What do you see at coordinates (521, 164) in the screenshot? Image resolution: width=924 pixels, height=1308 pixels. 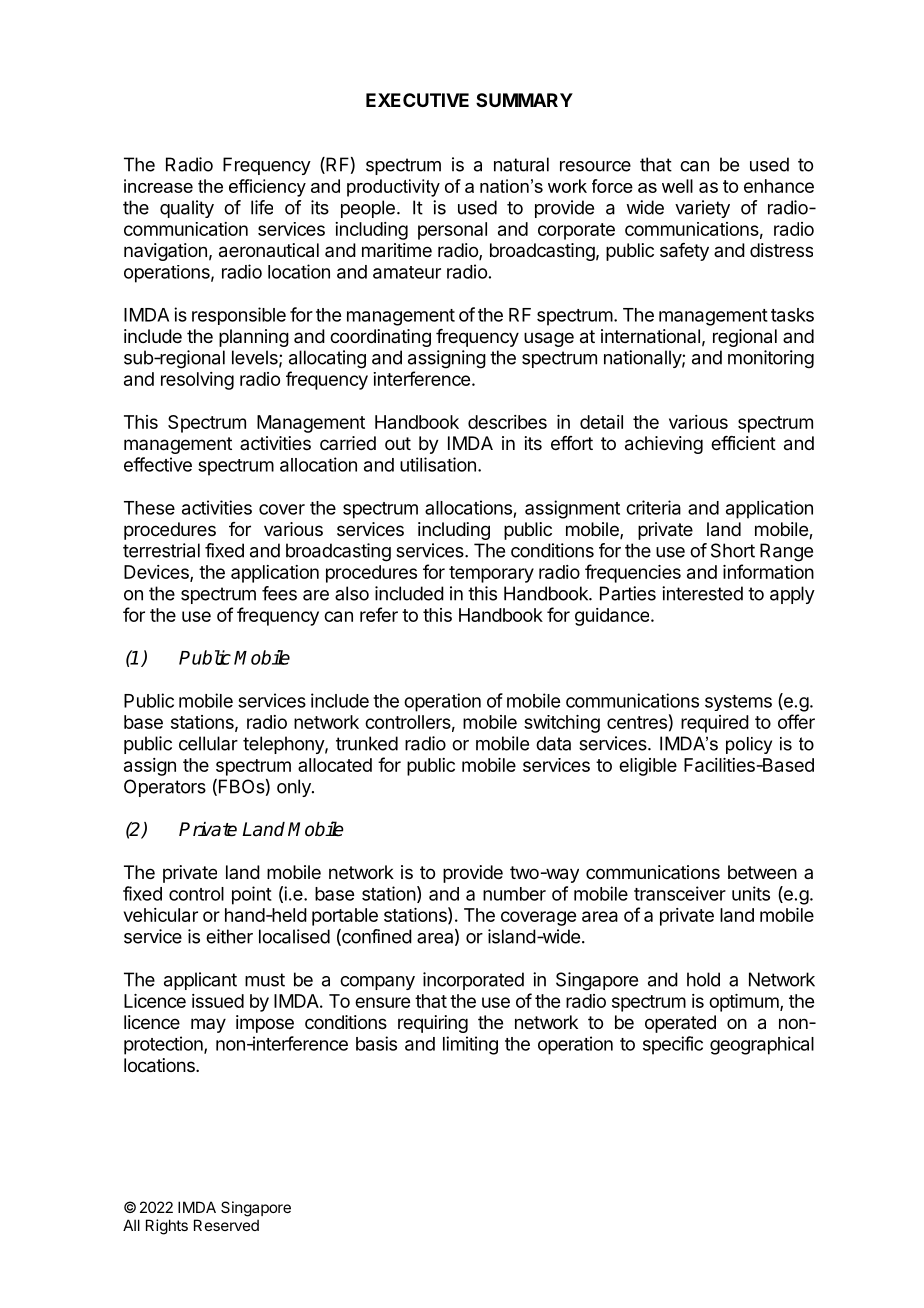 I see `natural` at bounding box center [521, 164].
